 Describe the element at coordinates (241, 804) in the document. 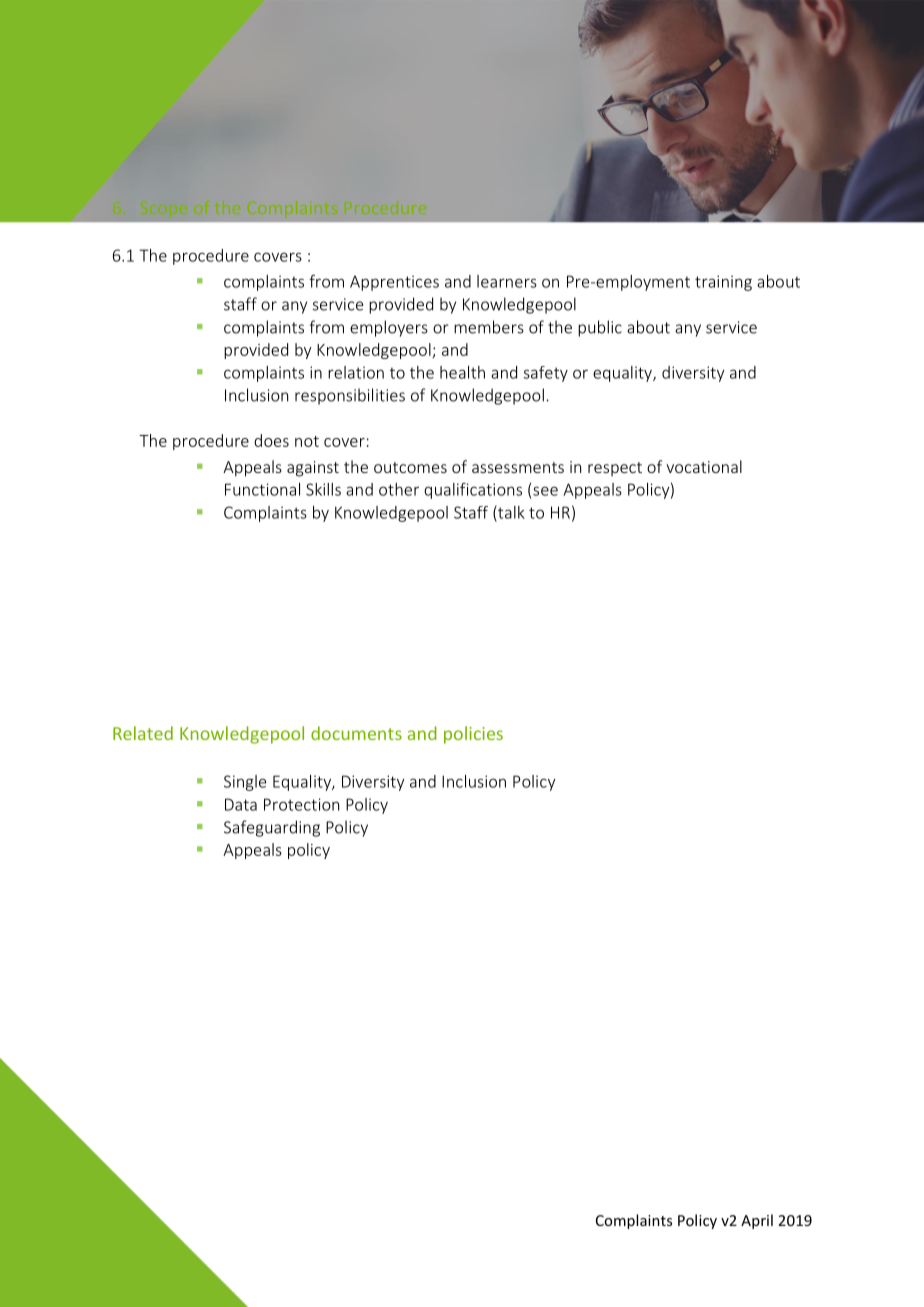

I see `Data` at that location.
